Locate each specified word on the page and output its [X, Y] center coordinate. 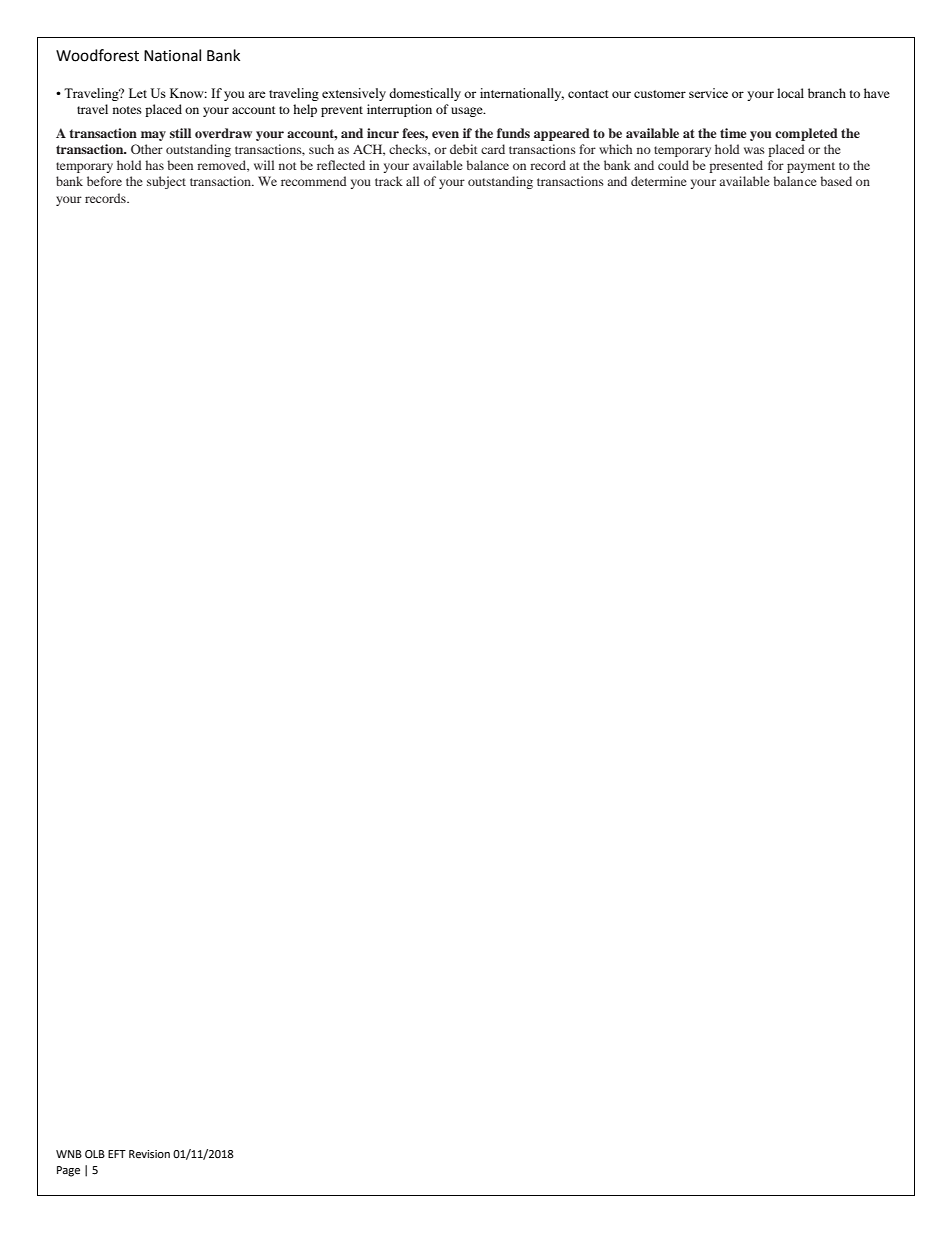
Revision [149, 1154]
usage [468, 112]
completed [806, 134]
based [836, 181]
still [180, 133]
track [389, 181]
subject [166, 182]
